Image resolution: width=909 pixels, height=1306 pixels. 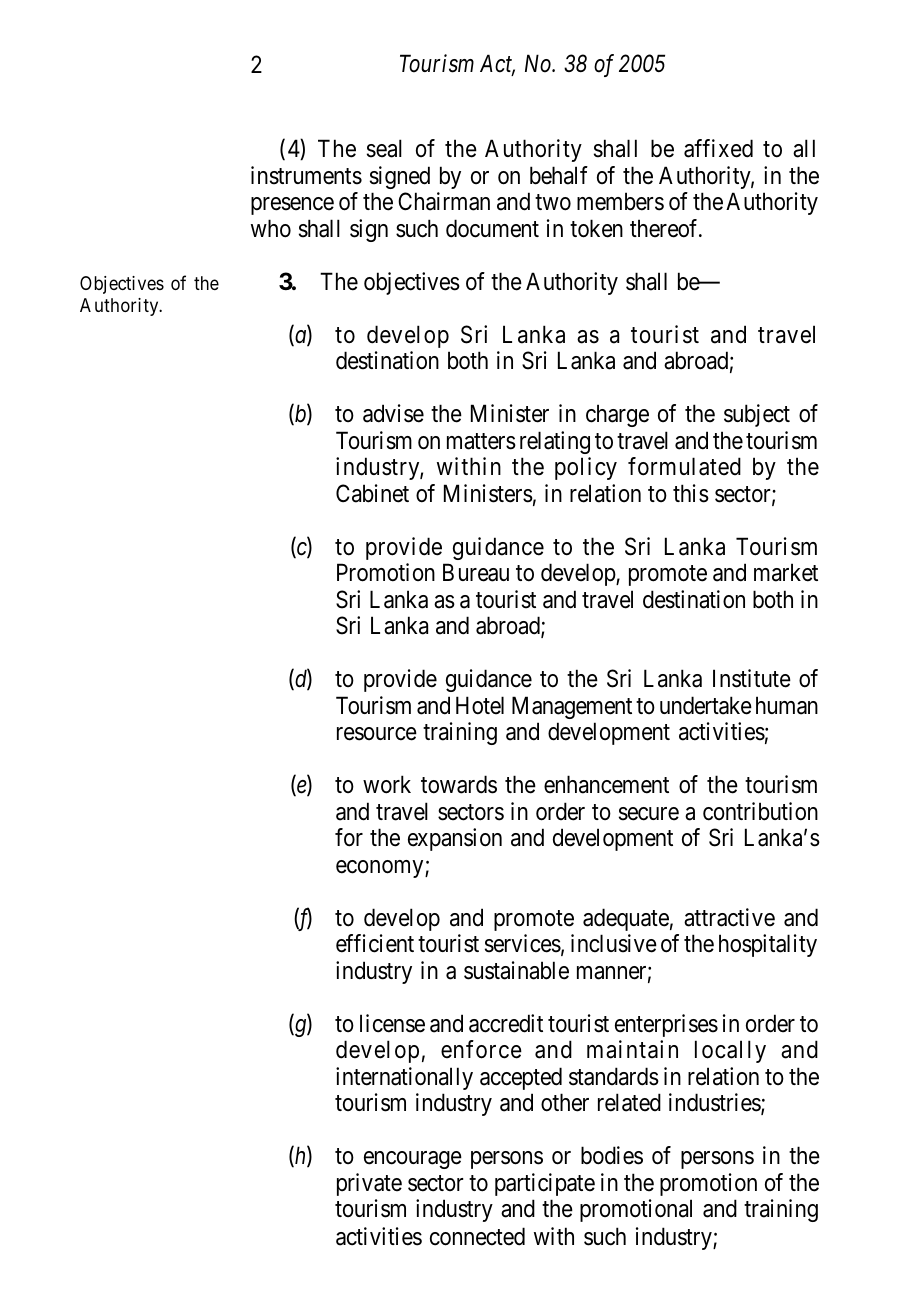 I want to click on behalf, so click(x=559, y=175).
